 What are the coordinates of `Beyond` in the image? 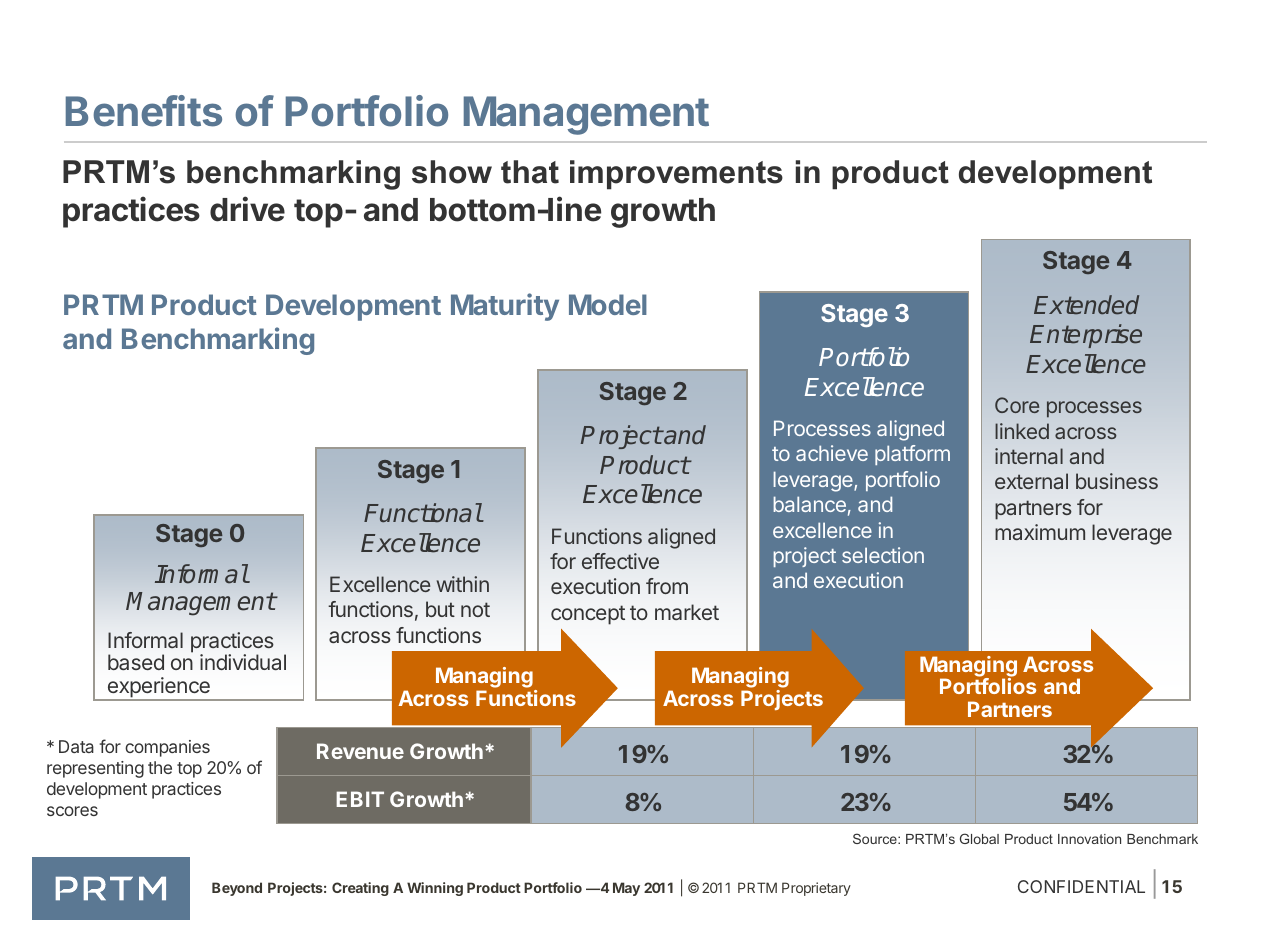 It's located at (237, 889).
